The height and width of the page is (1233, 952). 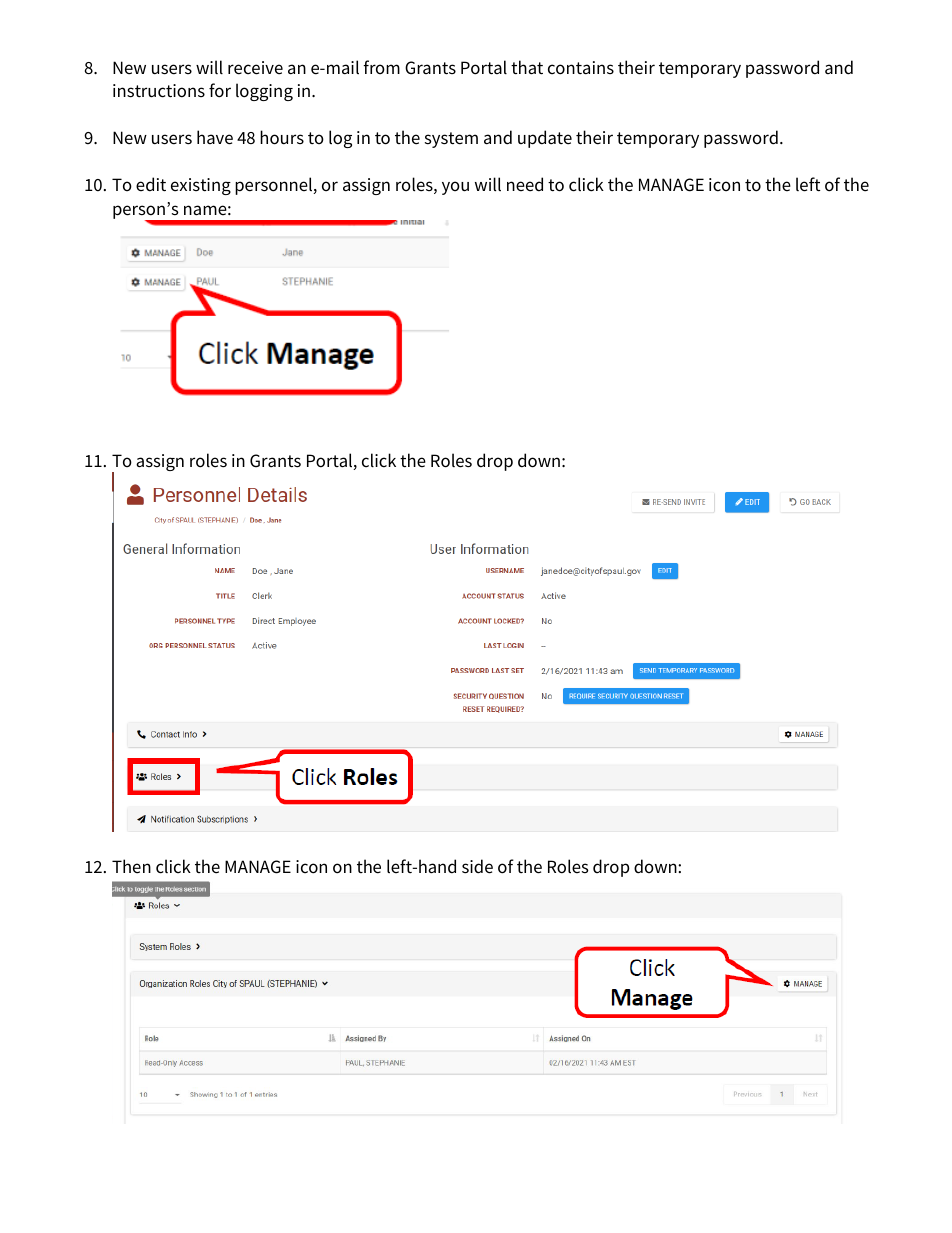 I want to click on that, so click(x=527, y=67).
